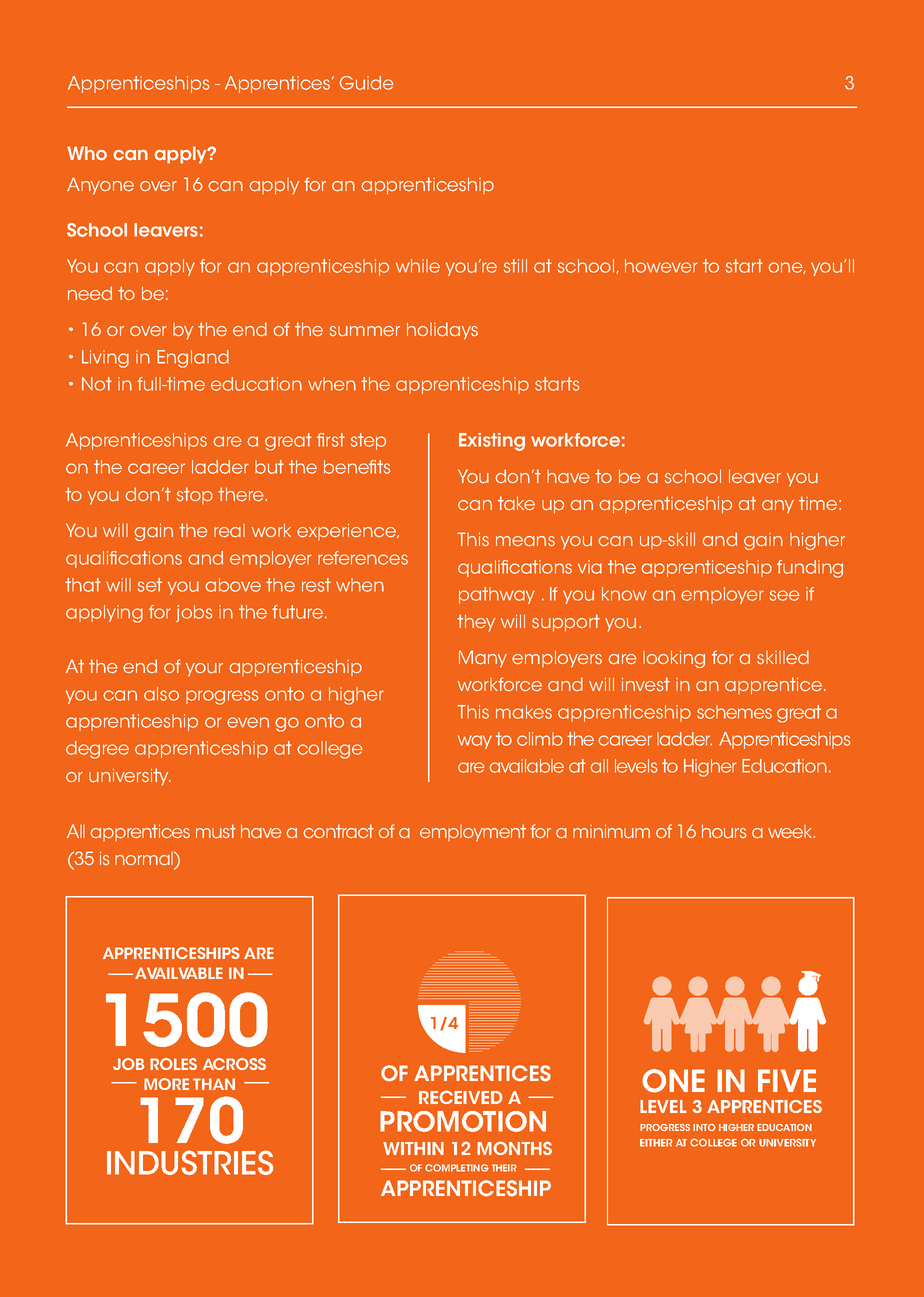 This image has height=1297, width=924. Describe the element at coordinates (193, 359) in the image. I see `England` at that location.
